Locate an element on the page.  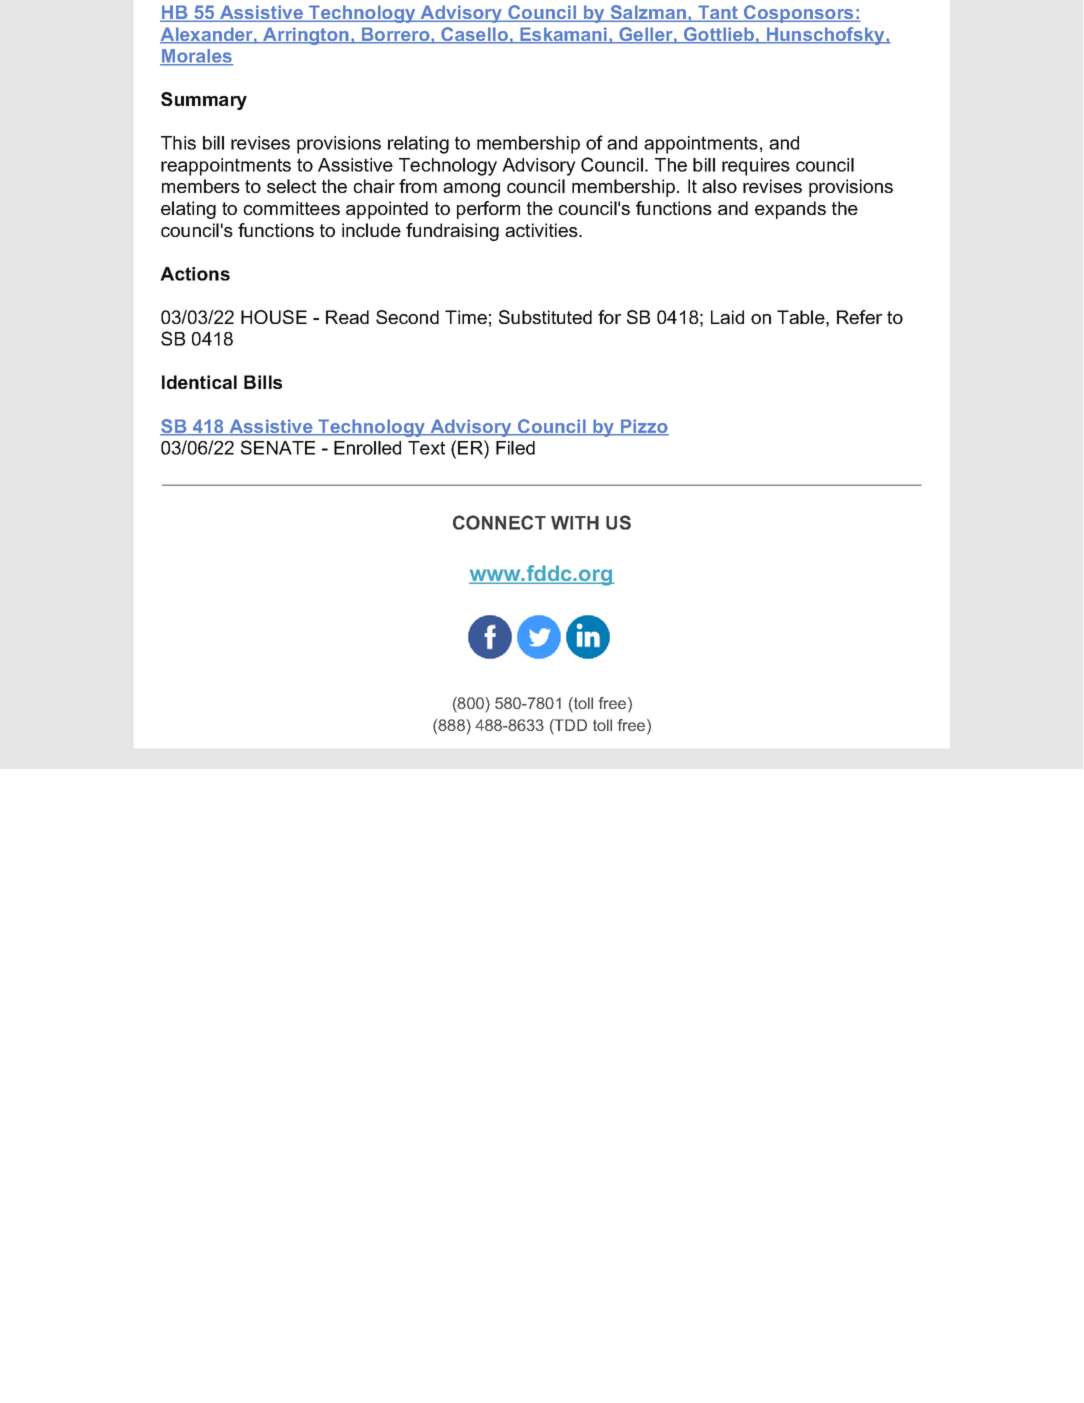
Filed is located at coordinates (515, 448).
